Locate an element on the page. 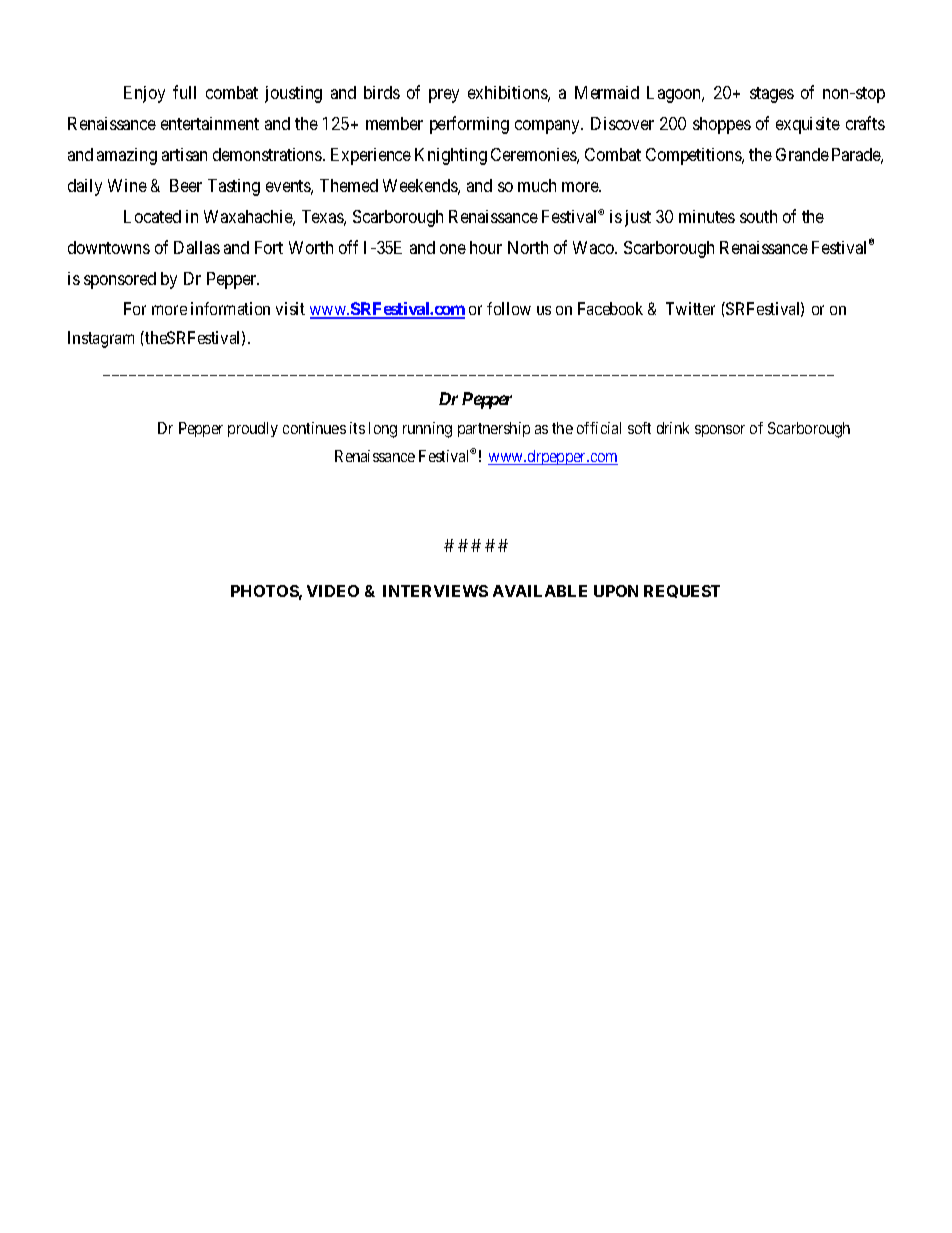 Image resolution: width=952 pixels, height=1233 pixels. Instagram is located at coordinates (101, 339).
